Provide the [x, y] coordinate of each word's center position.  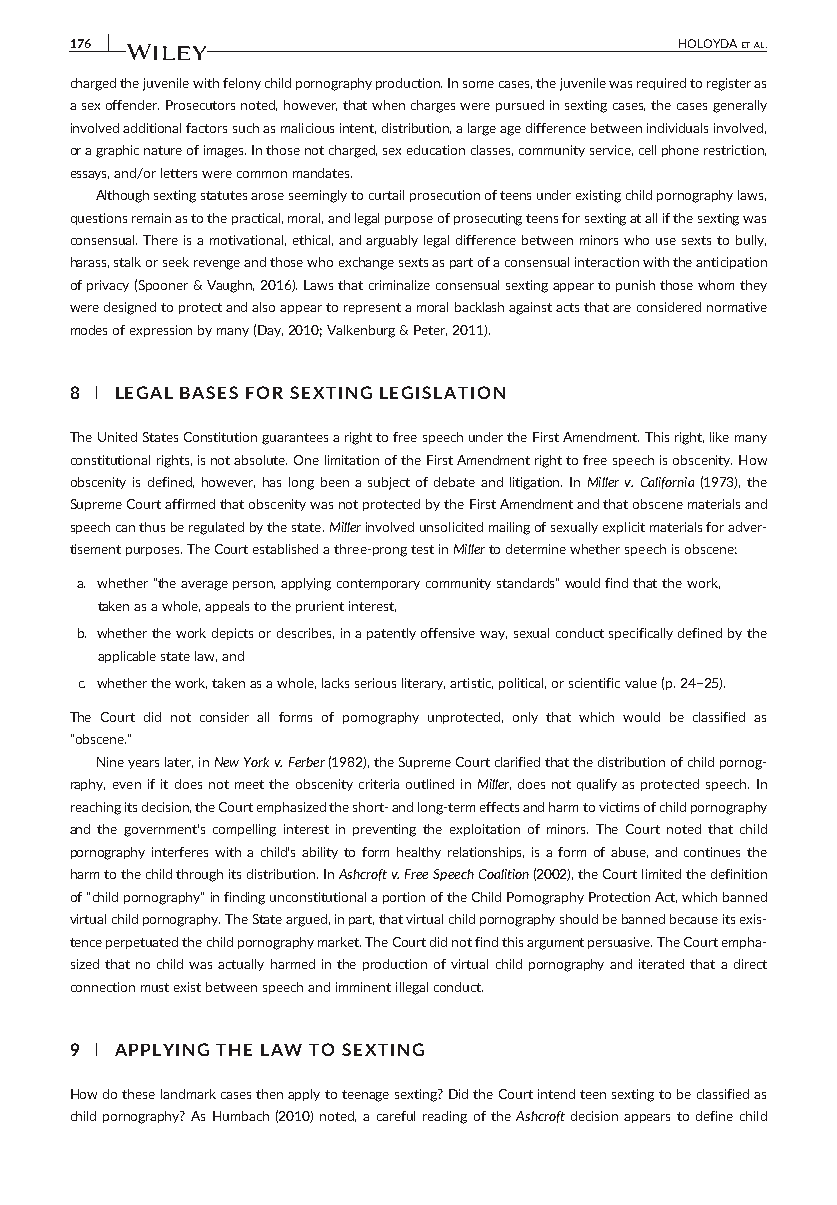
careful [396, 1116]
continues [712, 852]
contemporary [378, 584]
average [204, 586]
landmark [188, 1094]
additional [152, 128]
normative [737, 307]
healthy [419, 853]
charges [433, 106]
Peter [430, 330]
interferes [180, 852]
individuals [677, 128]
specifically [641, 634]
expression [161, 331]
